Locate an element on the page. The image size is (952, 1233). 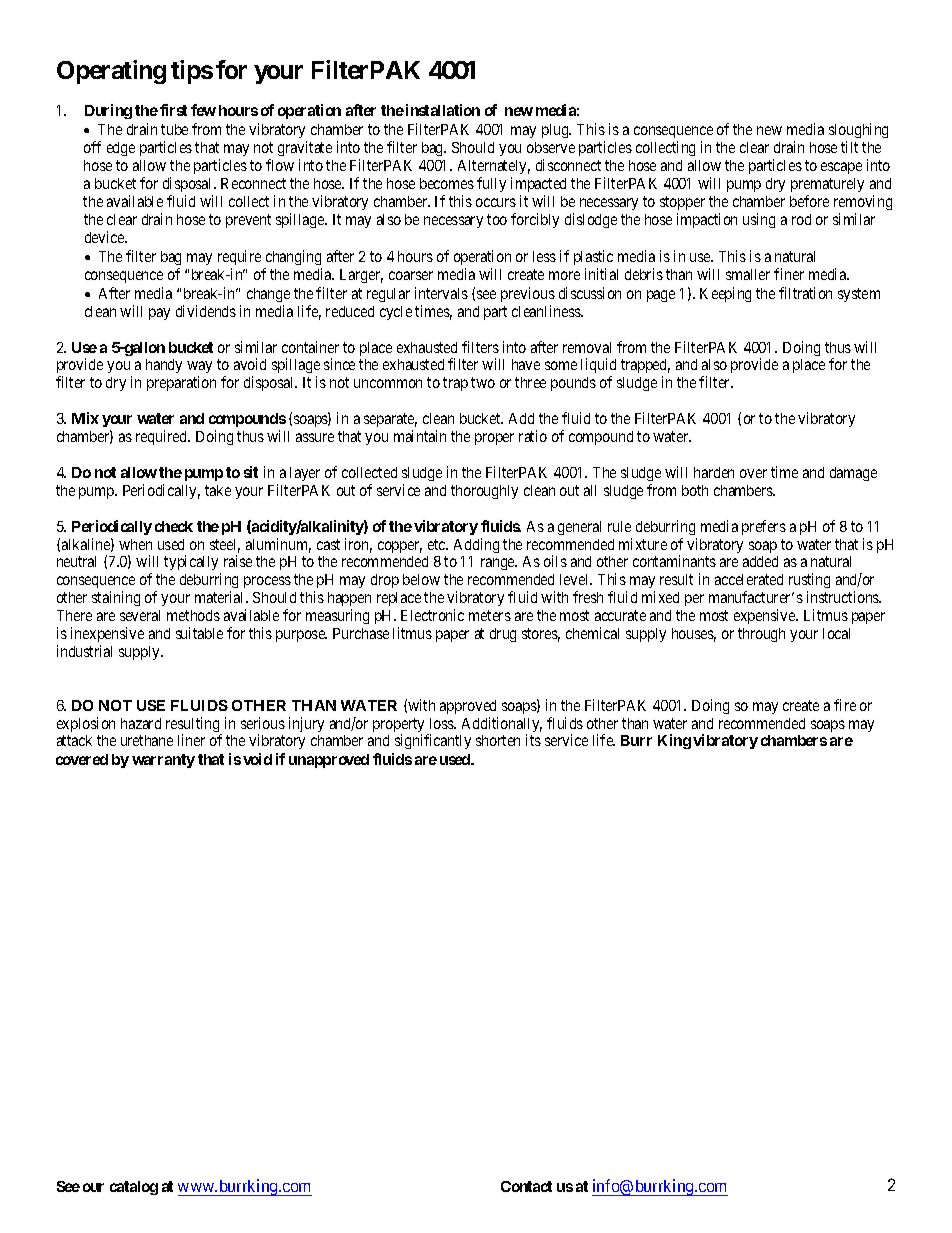
tube is located at coordinates (174, 129).
